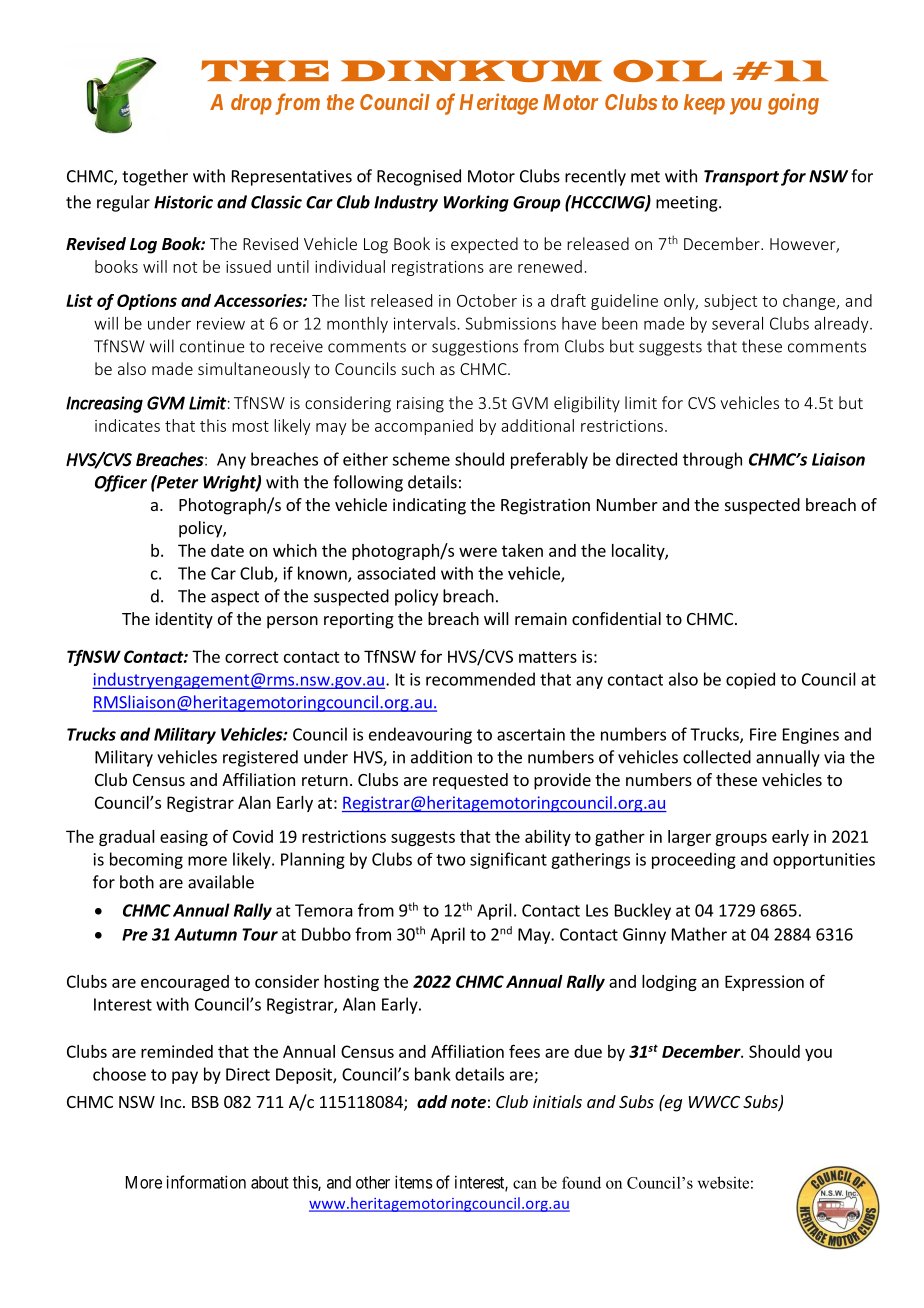  What do you see at coordinates (793, 104) in the image?
I see `going` at bounding box center [793, 104].
